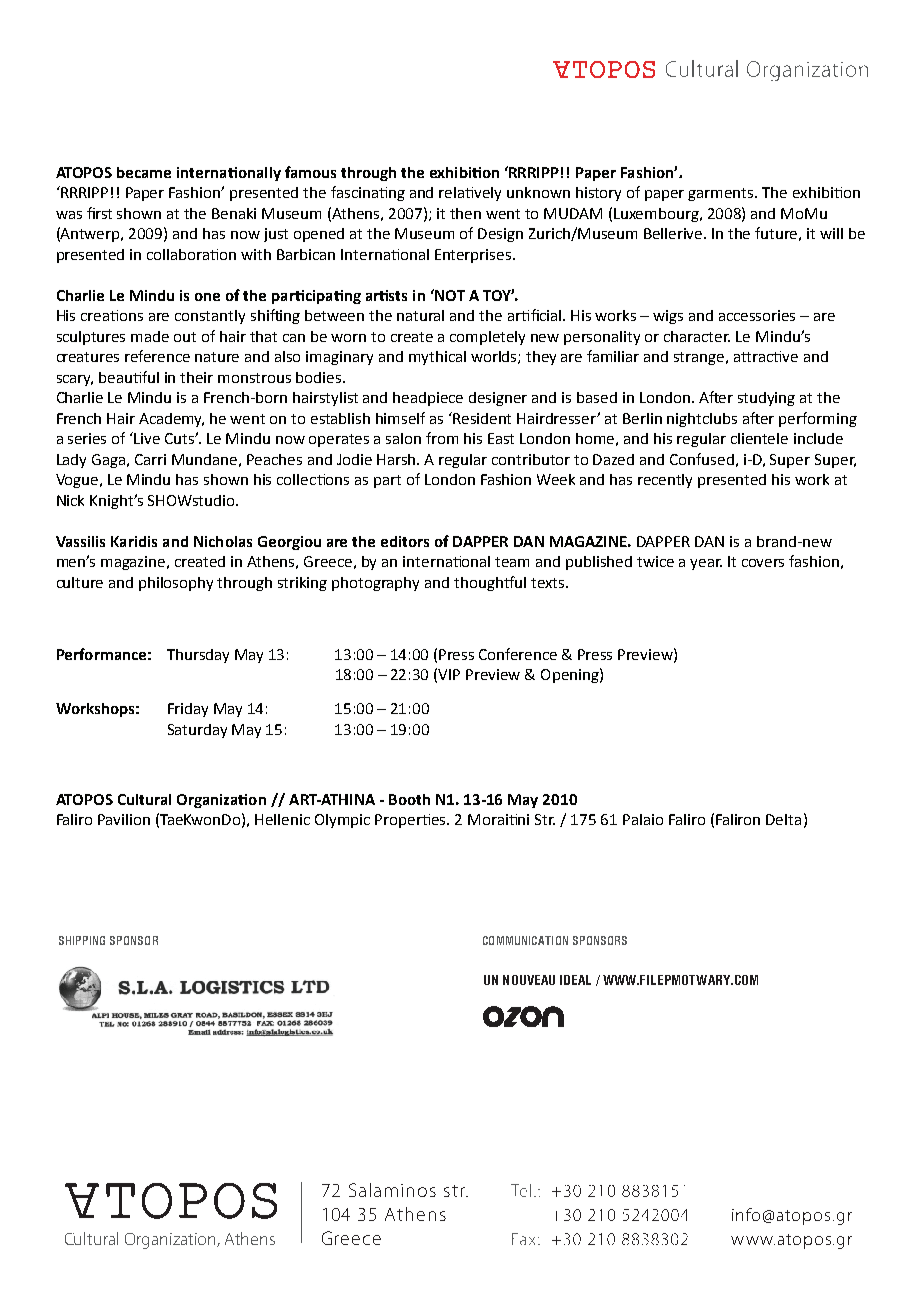 This document has width=924, height=1308. I want to click on reference, so click(157, 356).
